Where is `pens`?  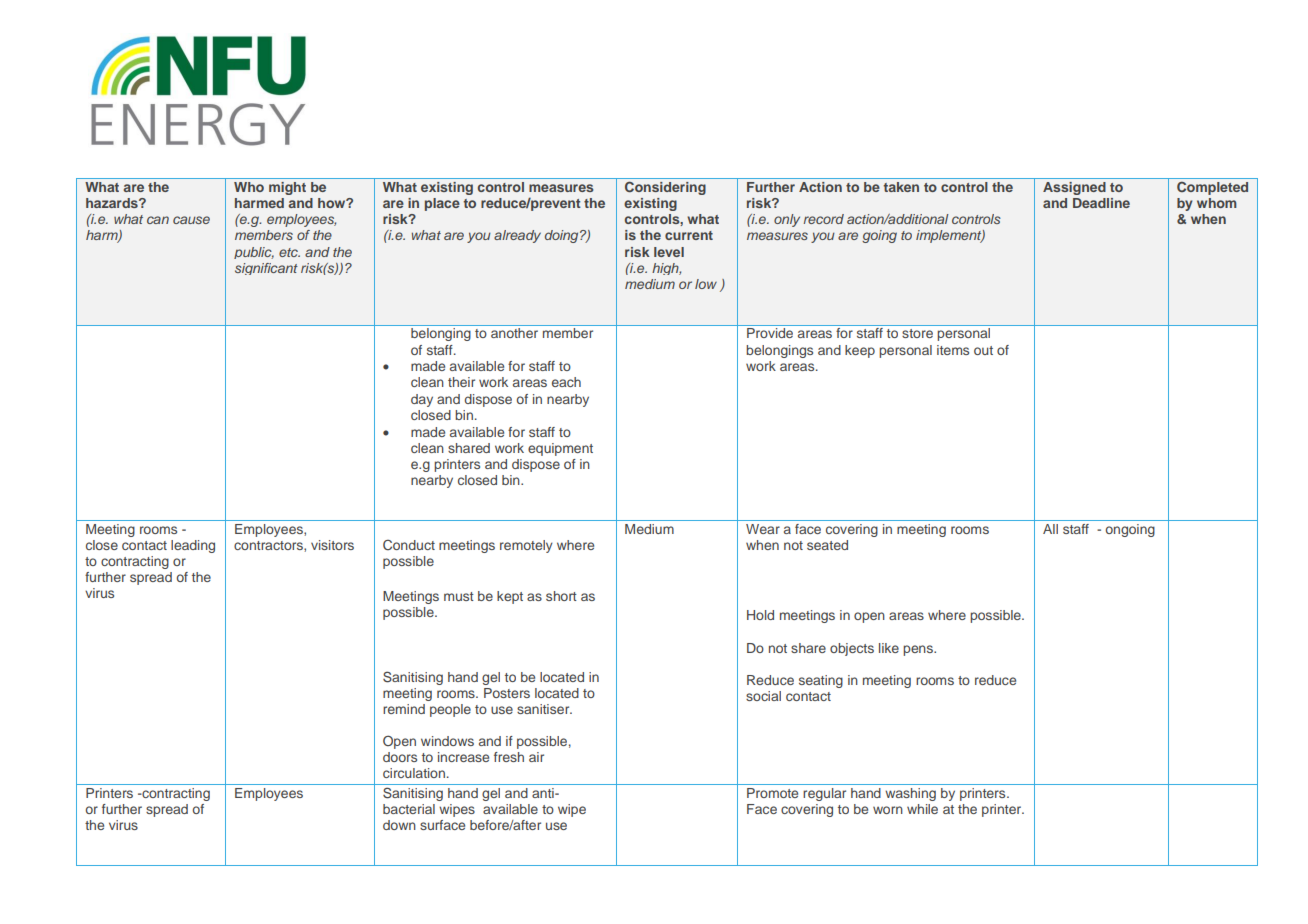 pens is located at coordinates (919, 650).
